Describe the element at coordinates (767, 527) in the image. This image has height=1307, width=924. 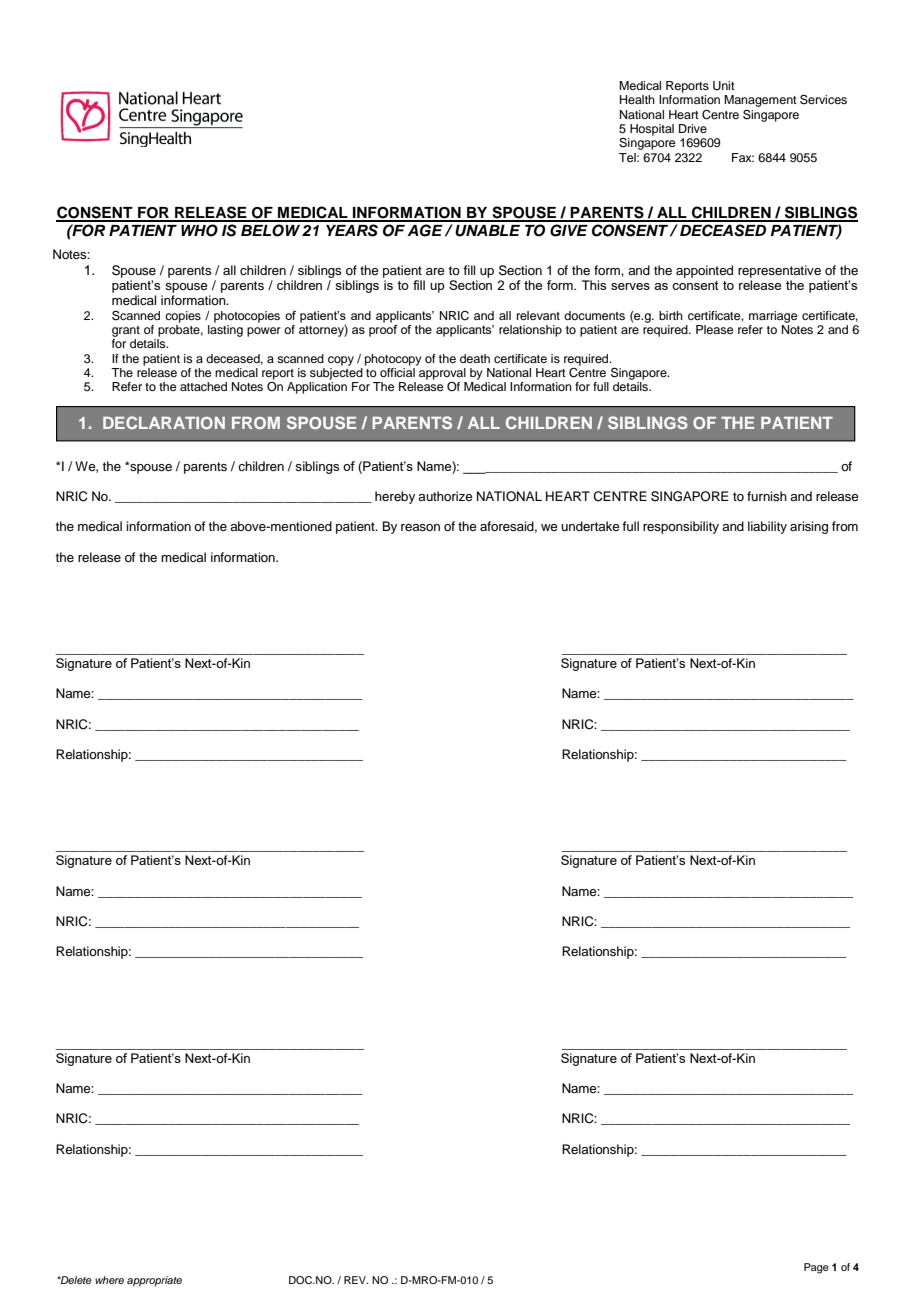
I see `liability` at that location.
